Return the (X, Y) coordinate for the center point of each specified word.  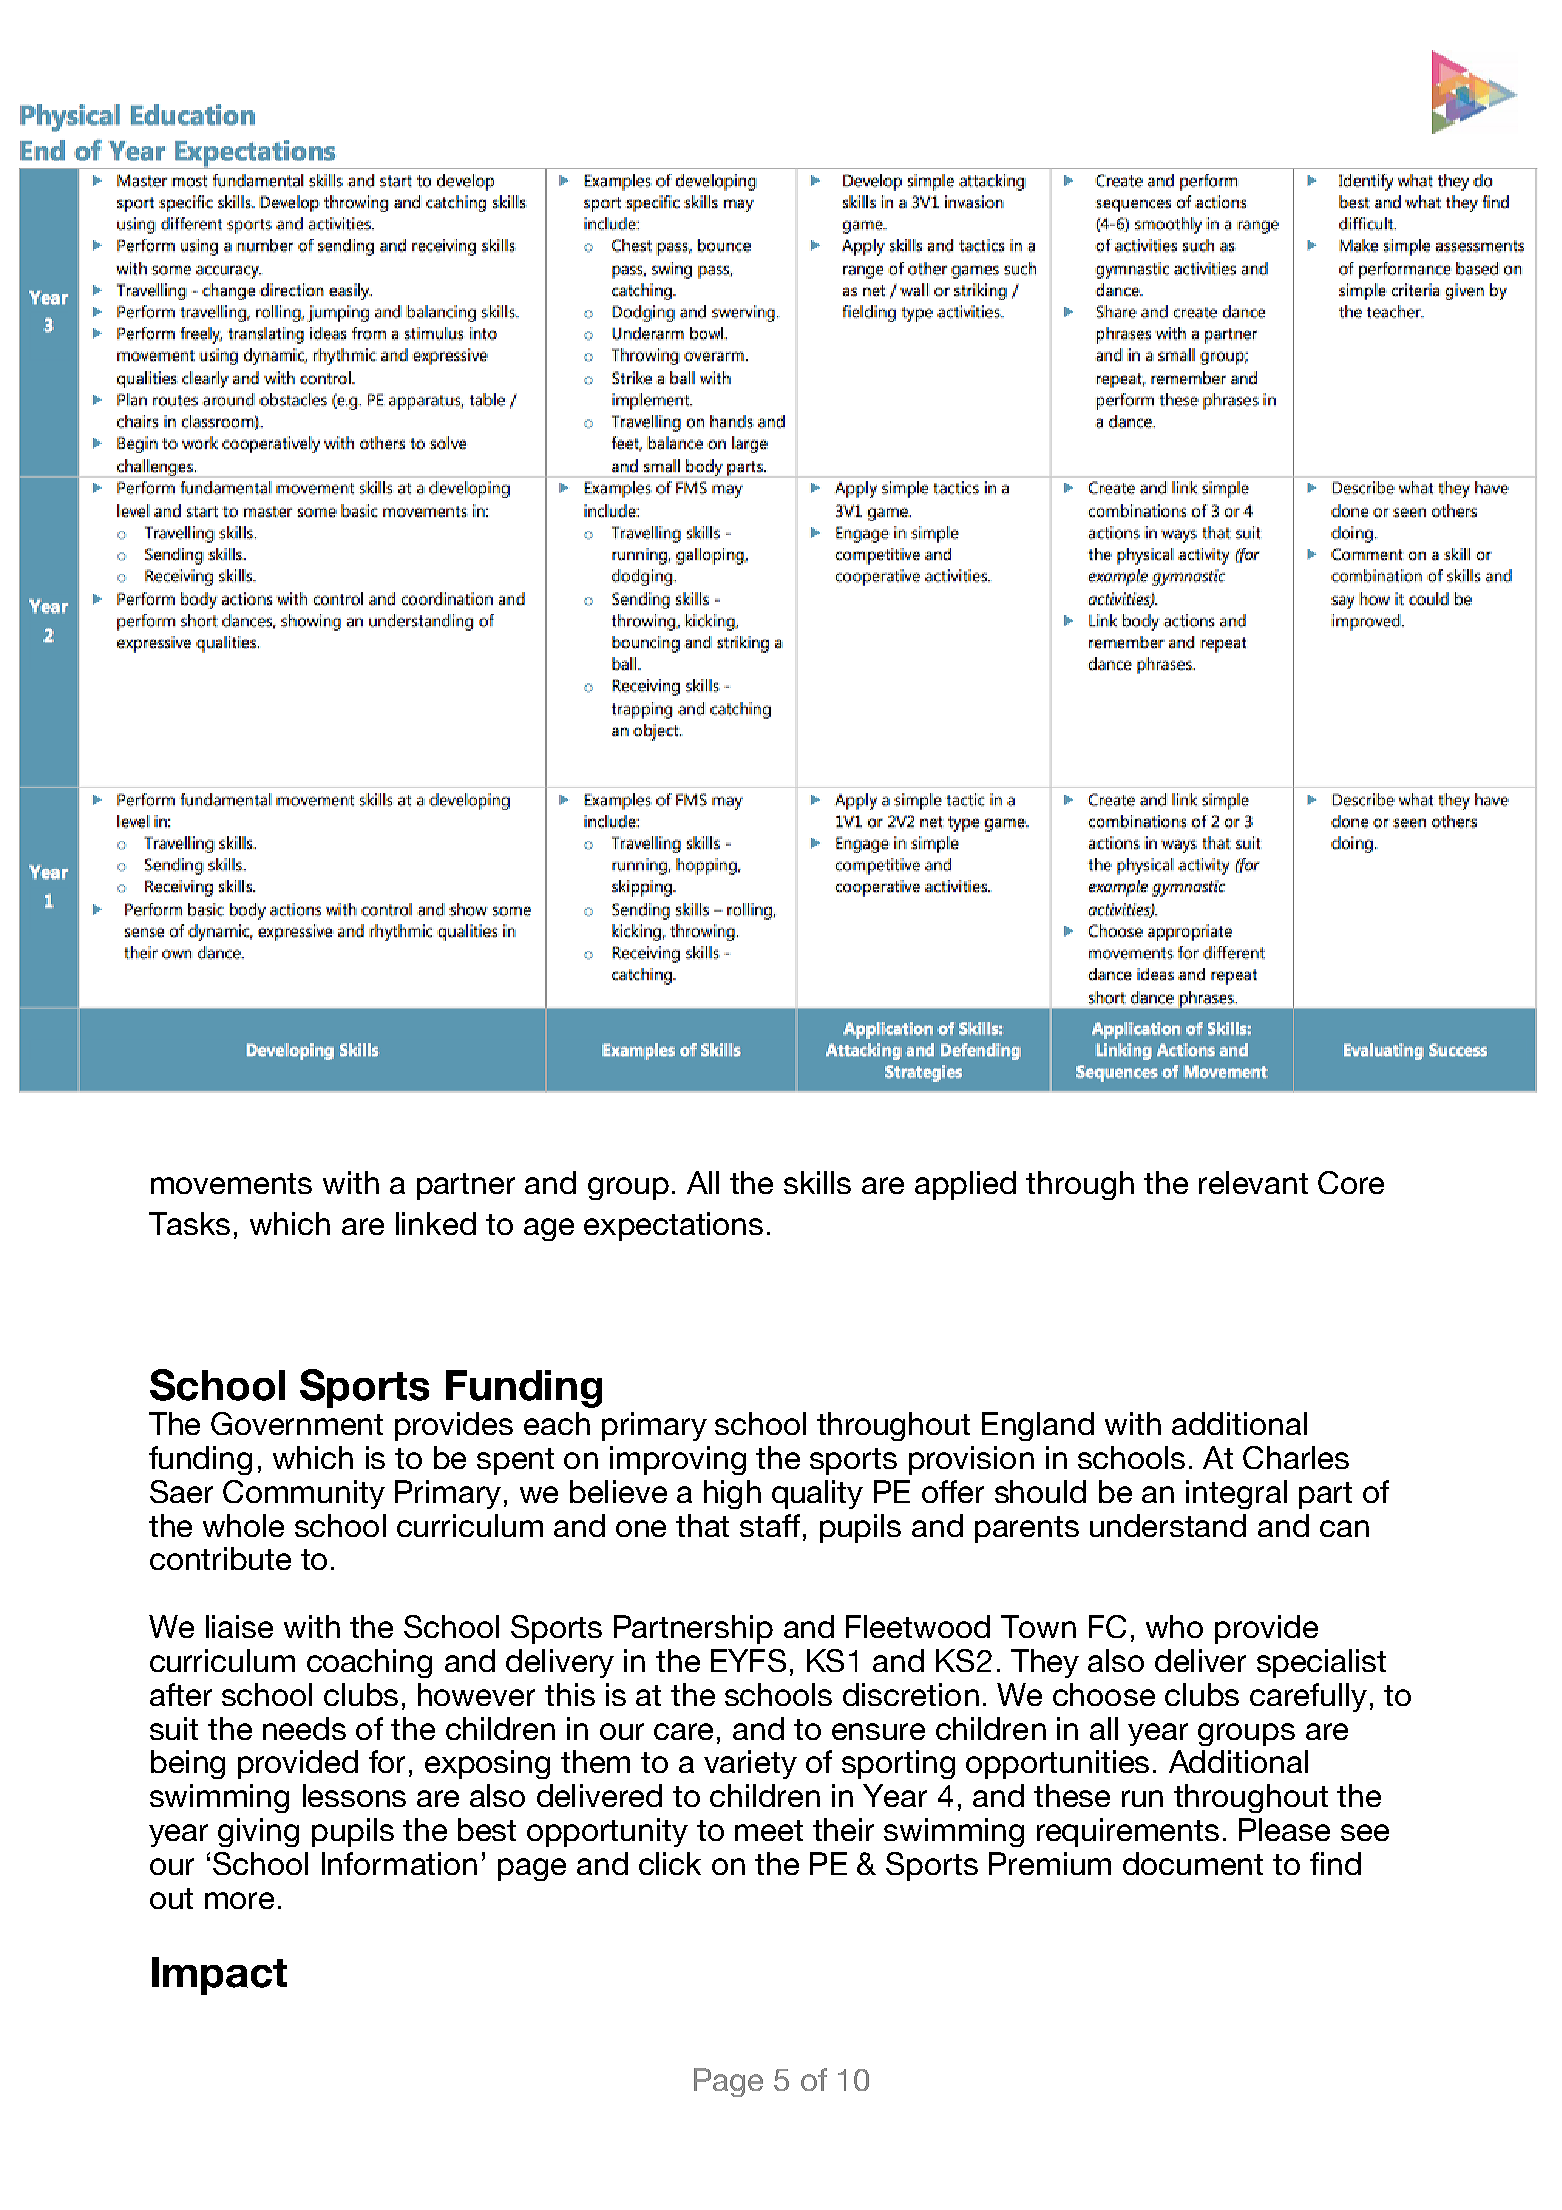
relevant (1253, 1182)
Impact (219, 1976)
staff (770, 1525)
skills (817, 1182)
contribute (220, 1558)
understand (1168, 1525)
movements (231, 1183)
